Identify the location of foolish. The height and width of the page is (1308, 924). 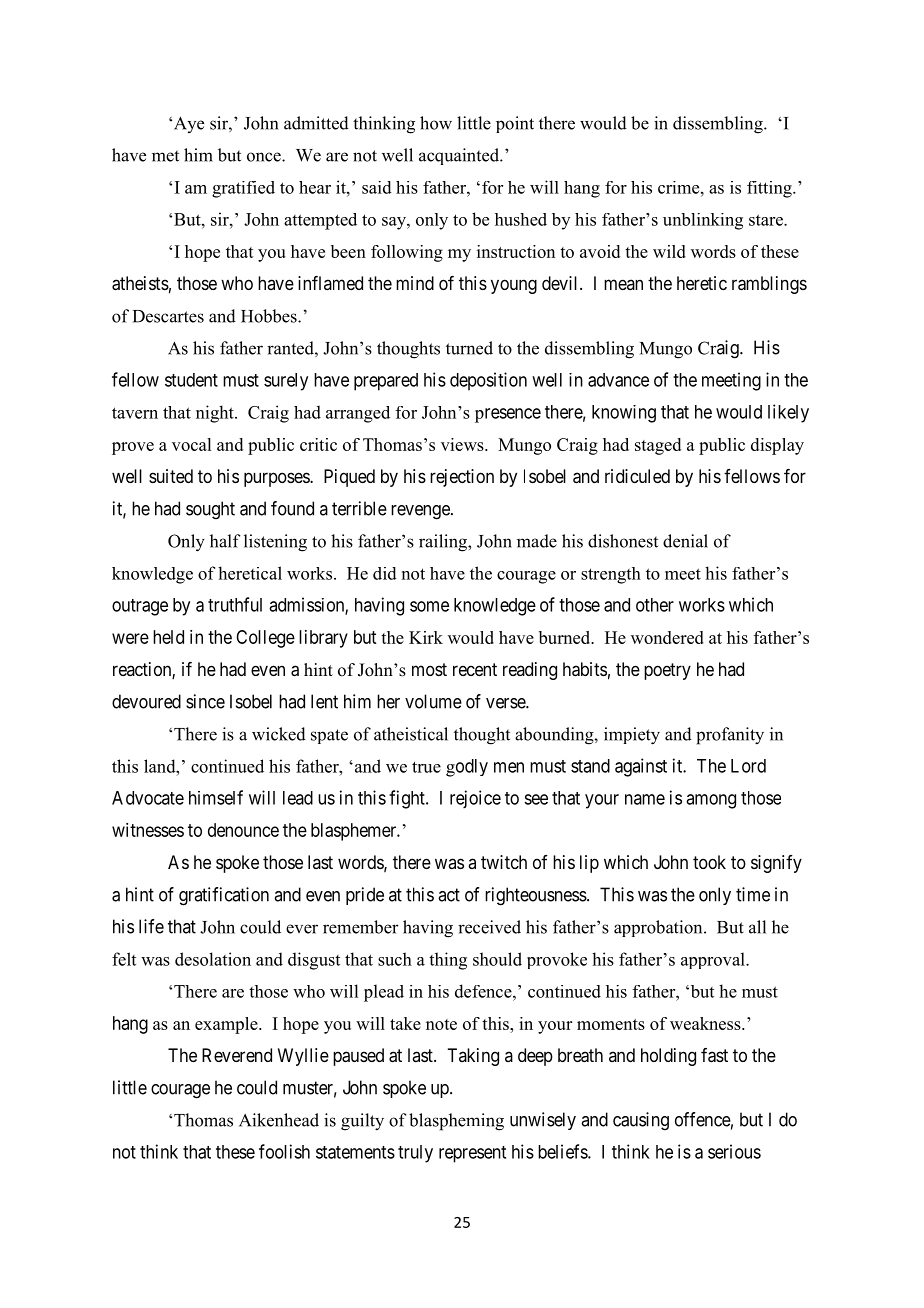
(284, 1151).
